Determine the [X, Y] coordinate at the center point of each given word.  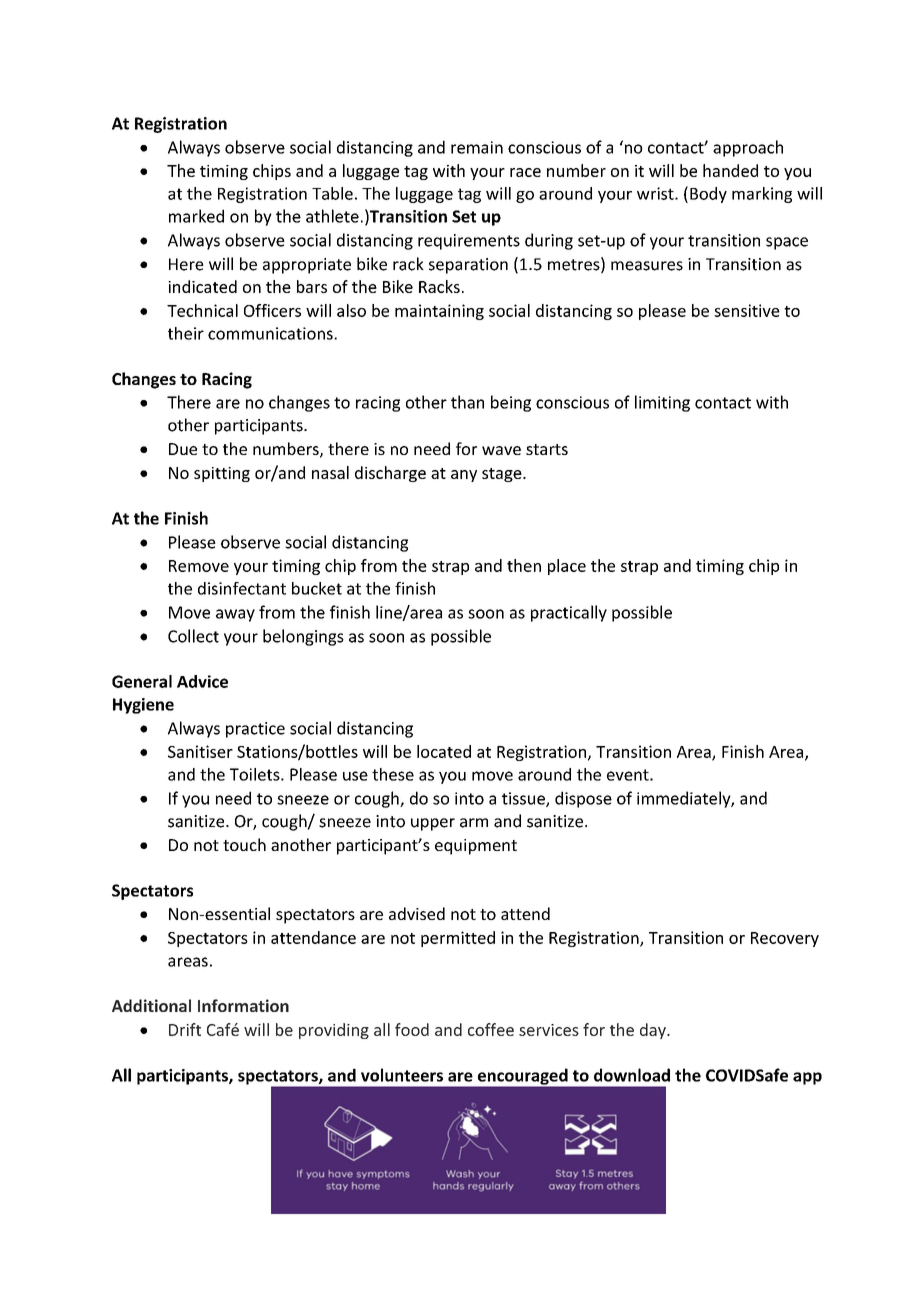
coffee [491, 1029]
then [524, 565]
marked [196, 216]
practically [569, 613]
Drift [185, 1029]
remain [477, 147]
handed [730, 170]
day [654, 1031]
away [235, 615]
